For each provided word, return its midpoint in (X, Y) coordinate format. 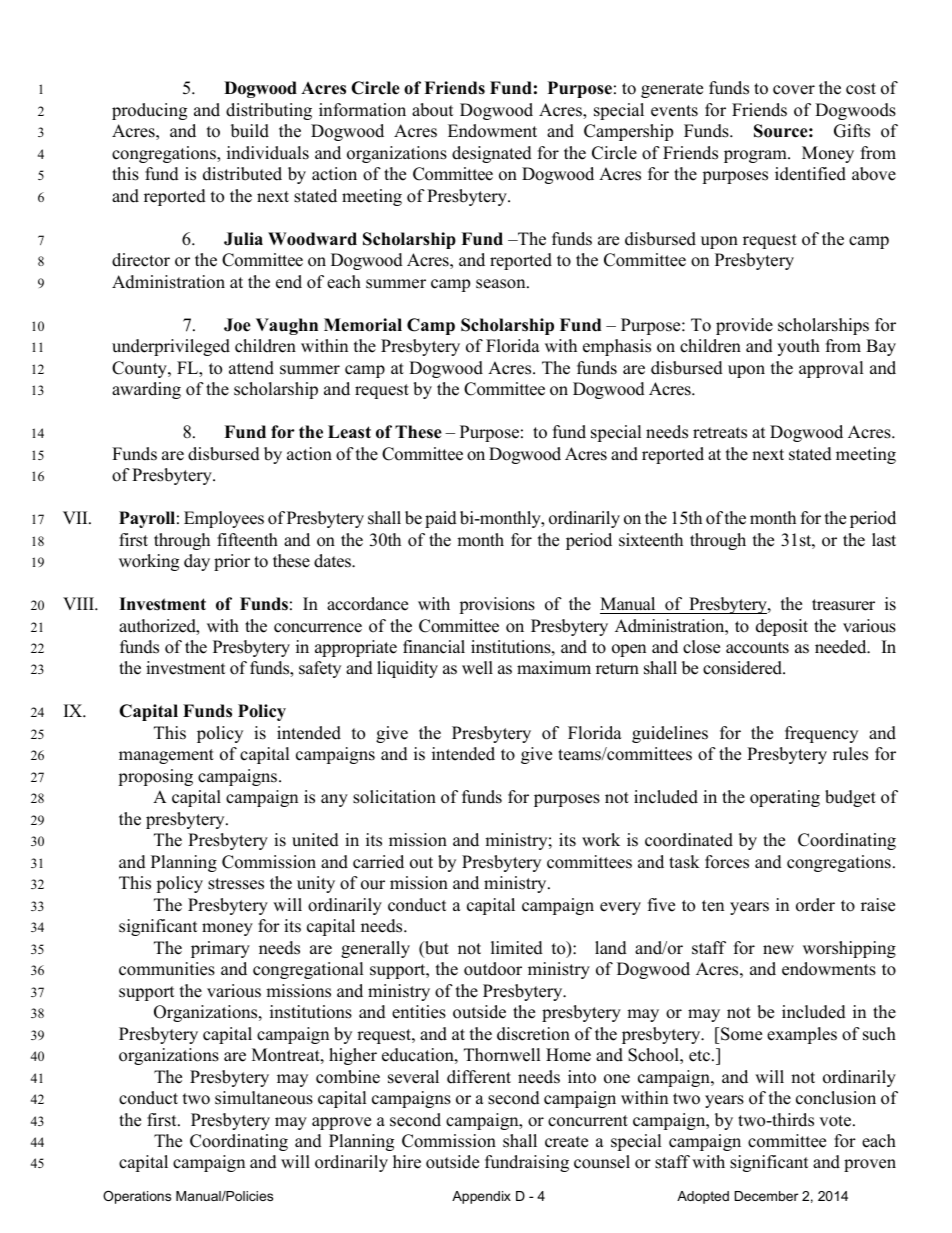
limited (517, 948)
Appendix (481, 1197)
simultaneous (264, 1098)
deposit (782, 627)
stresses (236, 884)
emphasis (617, 347)
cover (794, 90)
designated (492, 154)
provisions (497, 605)
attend (251, 368)
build (250, 131)
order (815, 905)
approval (831, 369)
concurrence (318, 628)
